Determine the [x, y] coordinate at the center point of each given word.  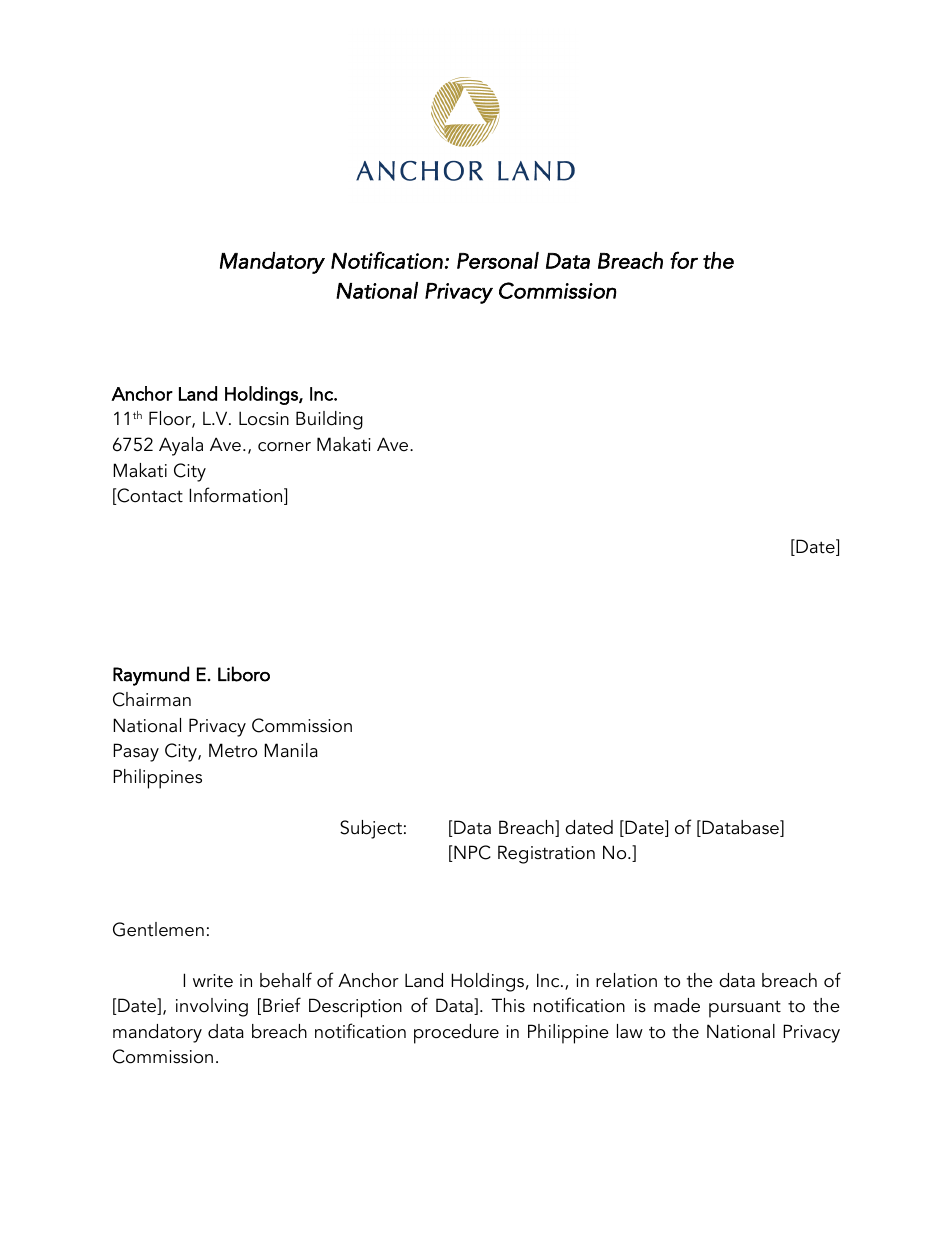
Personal [498, 260]
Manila [291, 750]
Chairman [152, 699]
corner [284, 447]
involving [212, 1007]
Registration [546, 854]
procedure [456, 1034]
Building [329, 420]
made [677, 1005]
